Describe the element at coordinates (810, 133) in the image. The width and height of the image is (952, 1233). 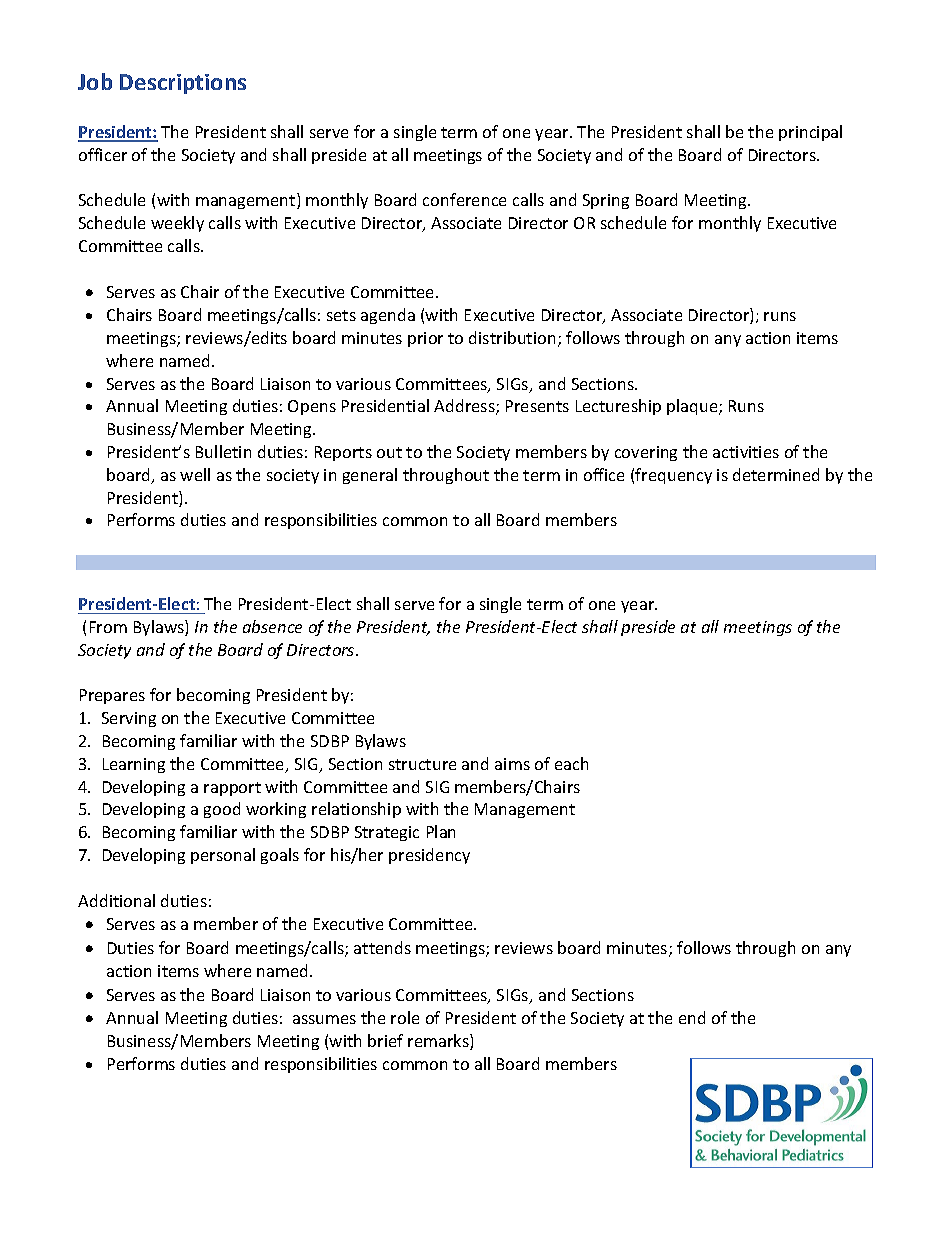
I see `principal` at that location.
